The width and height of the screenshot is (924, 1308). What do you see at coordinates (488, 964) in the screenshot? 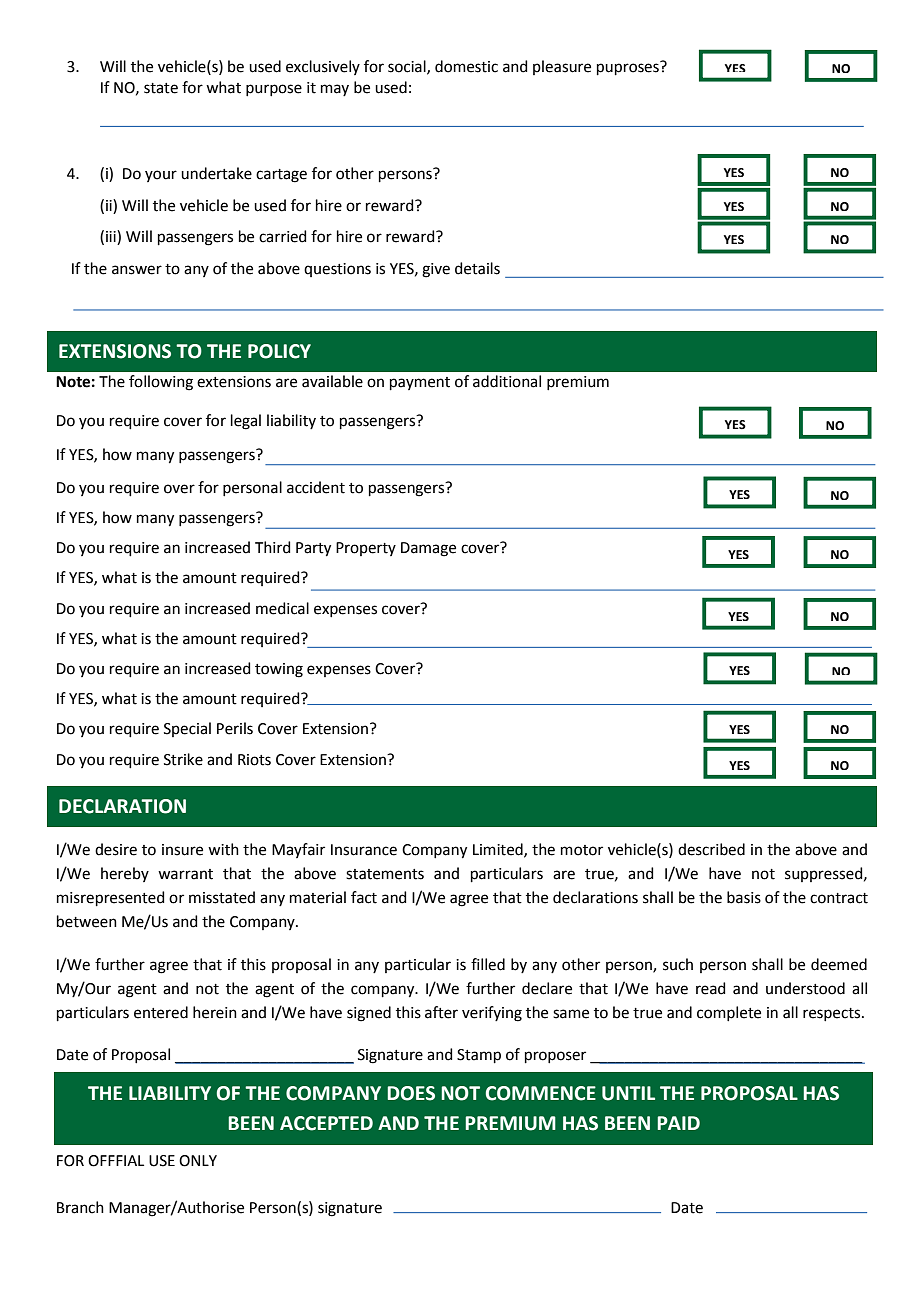
I see `filled` at bounding box center [488, 964].
